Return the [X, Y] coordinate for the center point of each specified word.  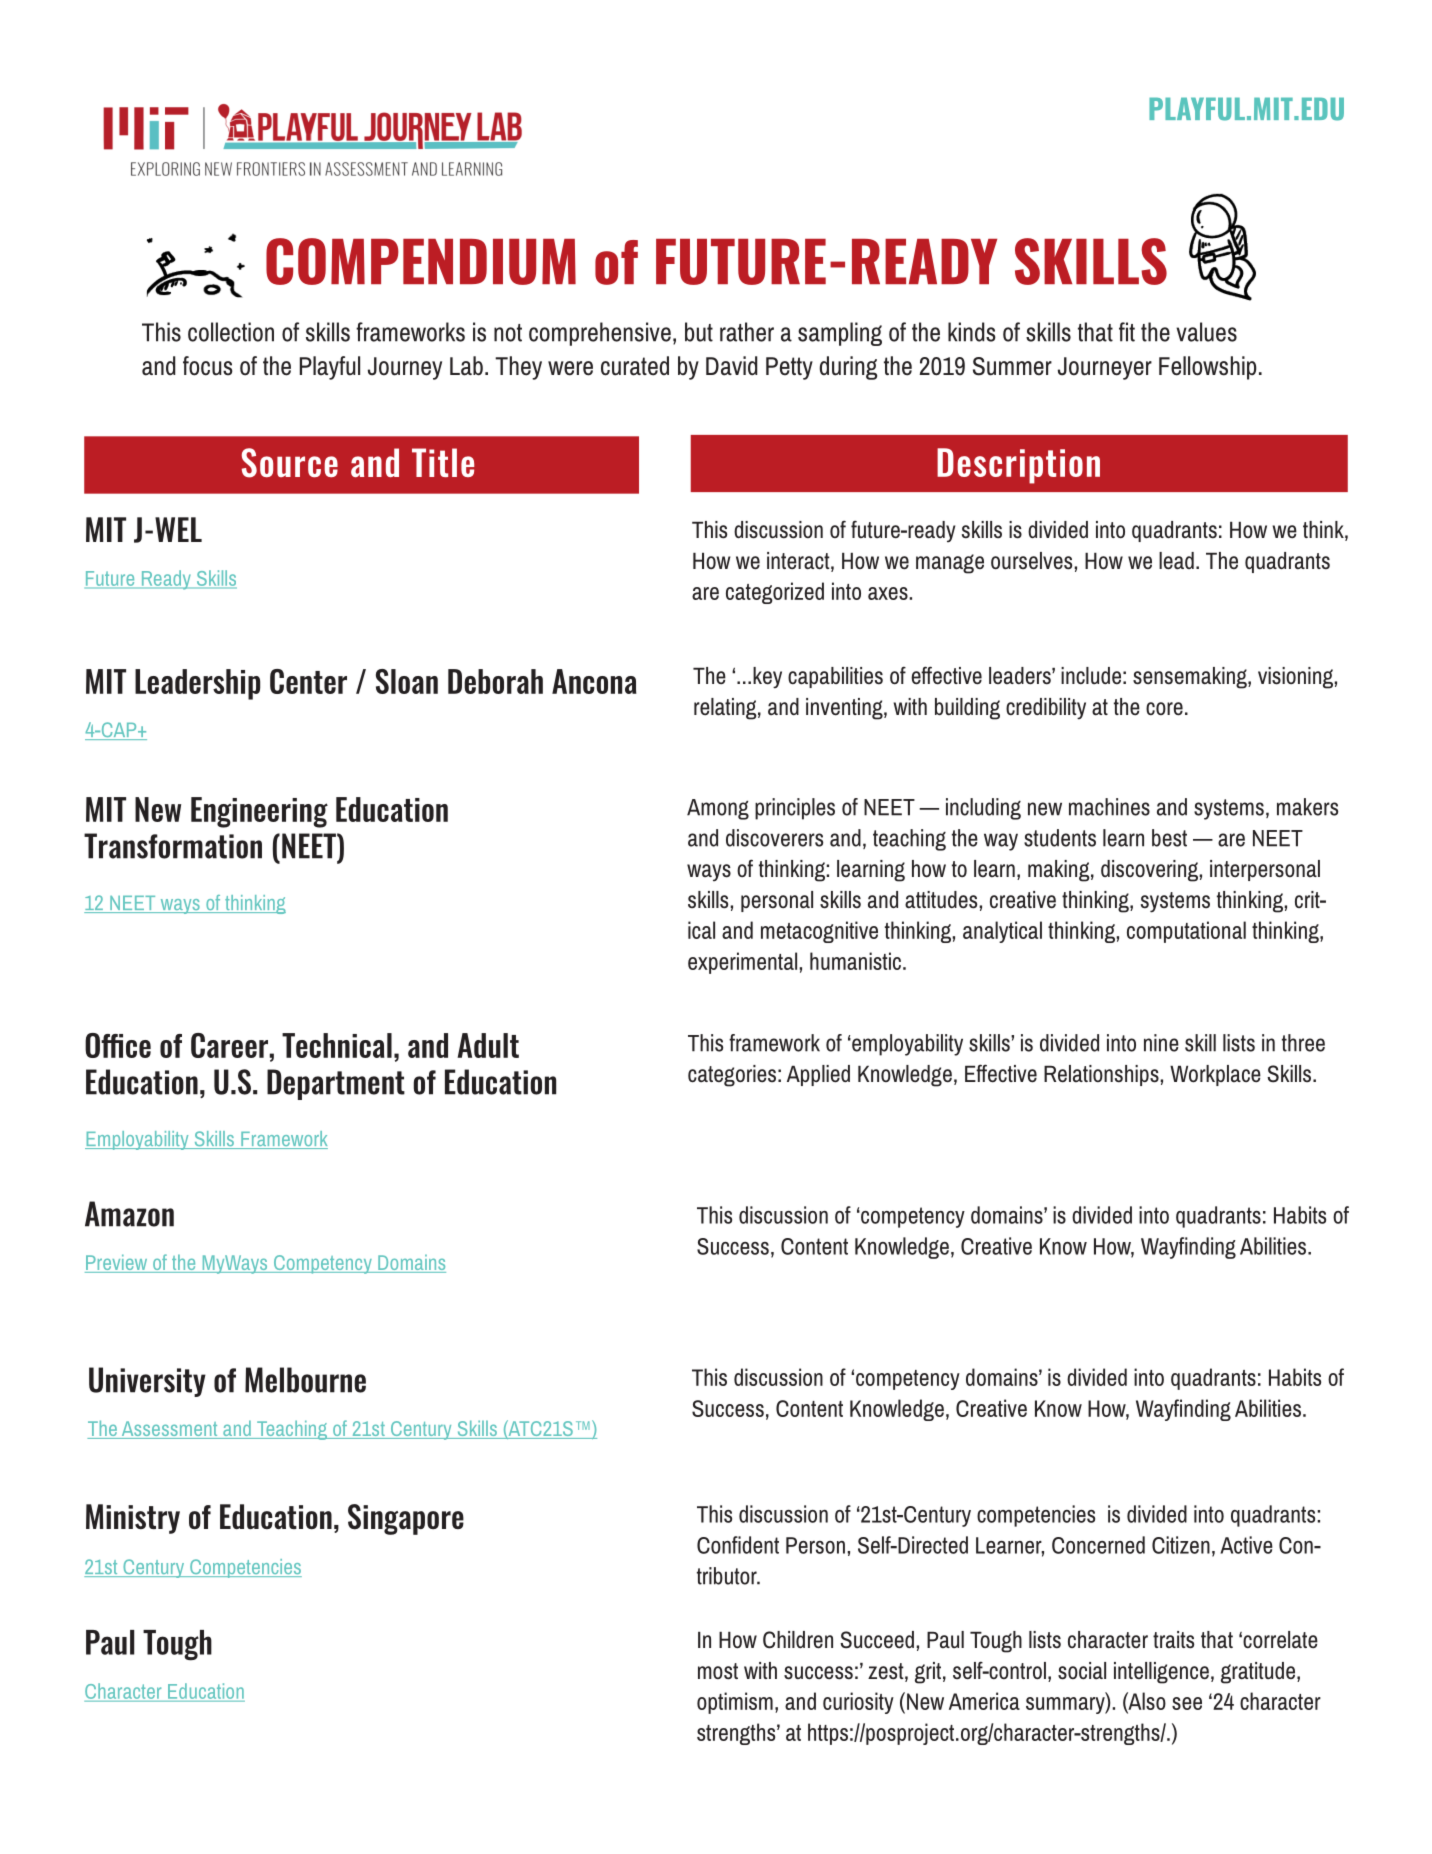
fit [1127, 332]
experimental [744, 963]
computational [1186, 932]
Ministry [133, 1519]
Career [229, 1045]
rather [747, 332]
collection [231, 332]
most [718, 1671]
